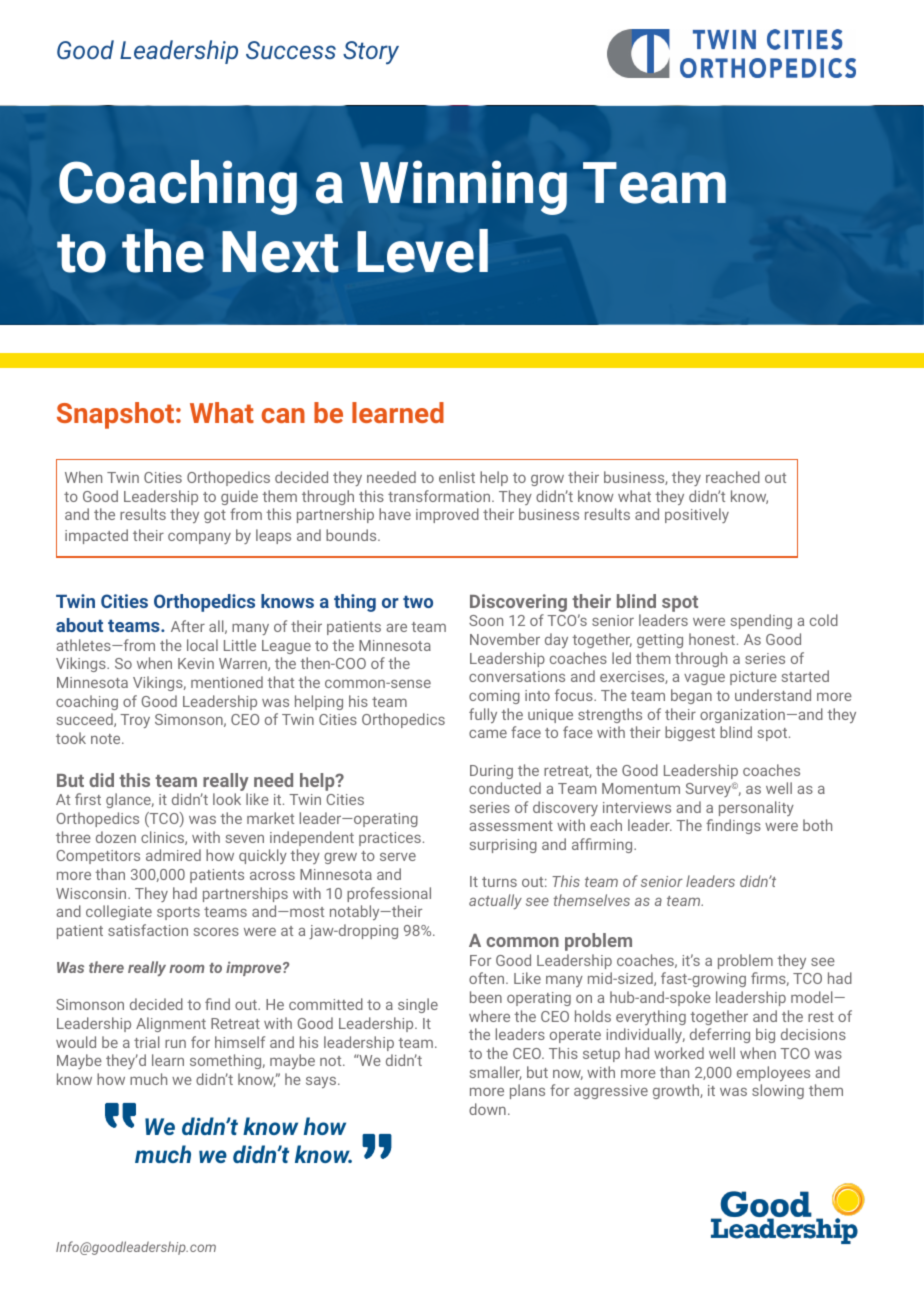 This screenshot has width=924, height=1308. I want to click on personality, so click(756, 808).
